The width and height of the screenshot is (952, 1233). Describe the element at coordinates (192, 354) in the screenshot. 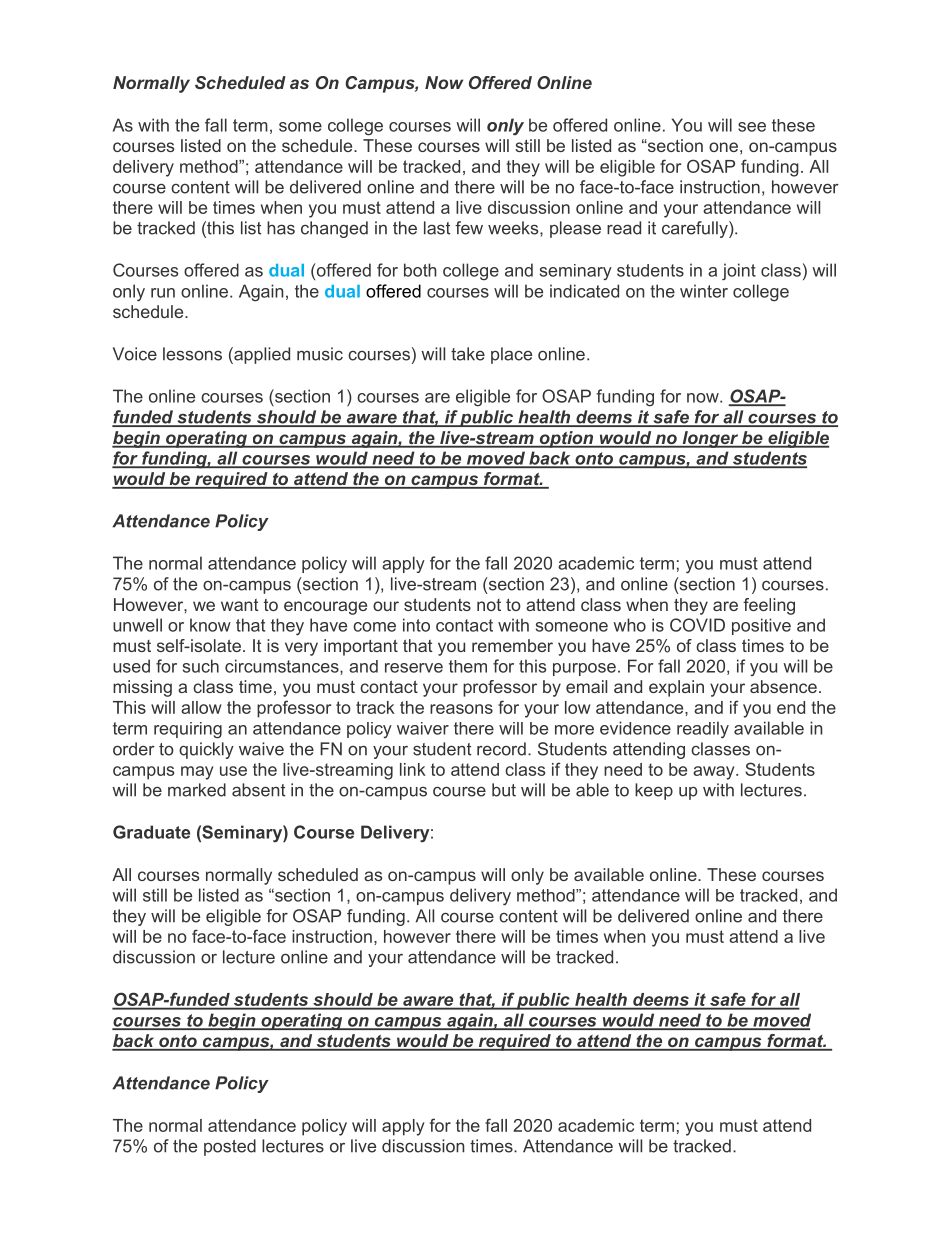

I see `lessons` at that location.
